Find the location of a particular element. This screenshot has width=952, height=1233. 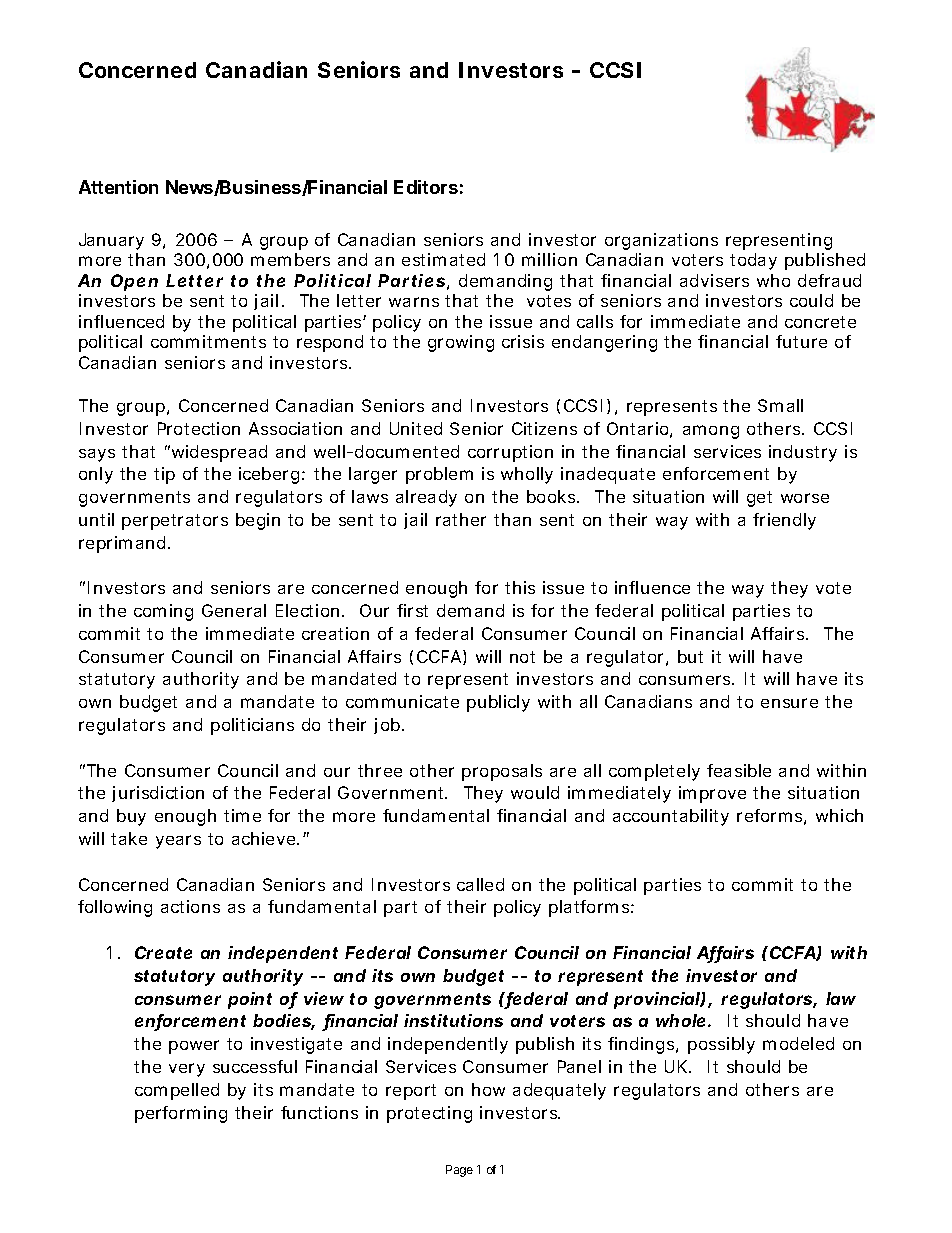

possibly is located at coordinates (721, 1045).
